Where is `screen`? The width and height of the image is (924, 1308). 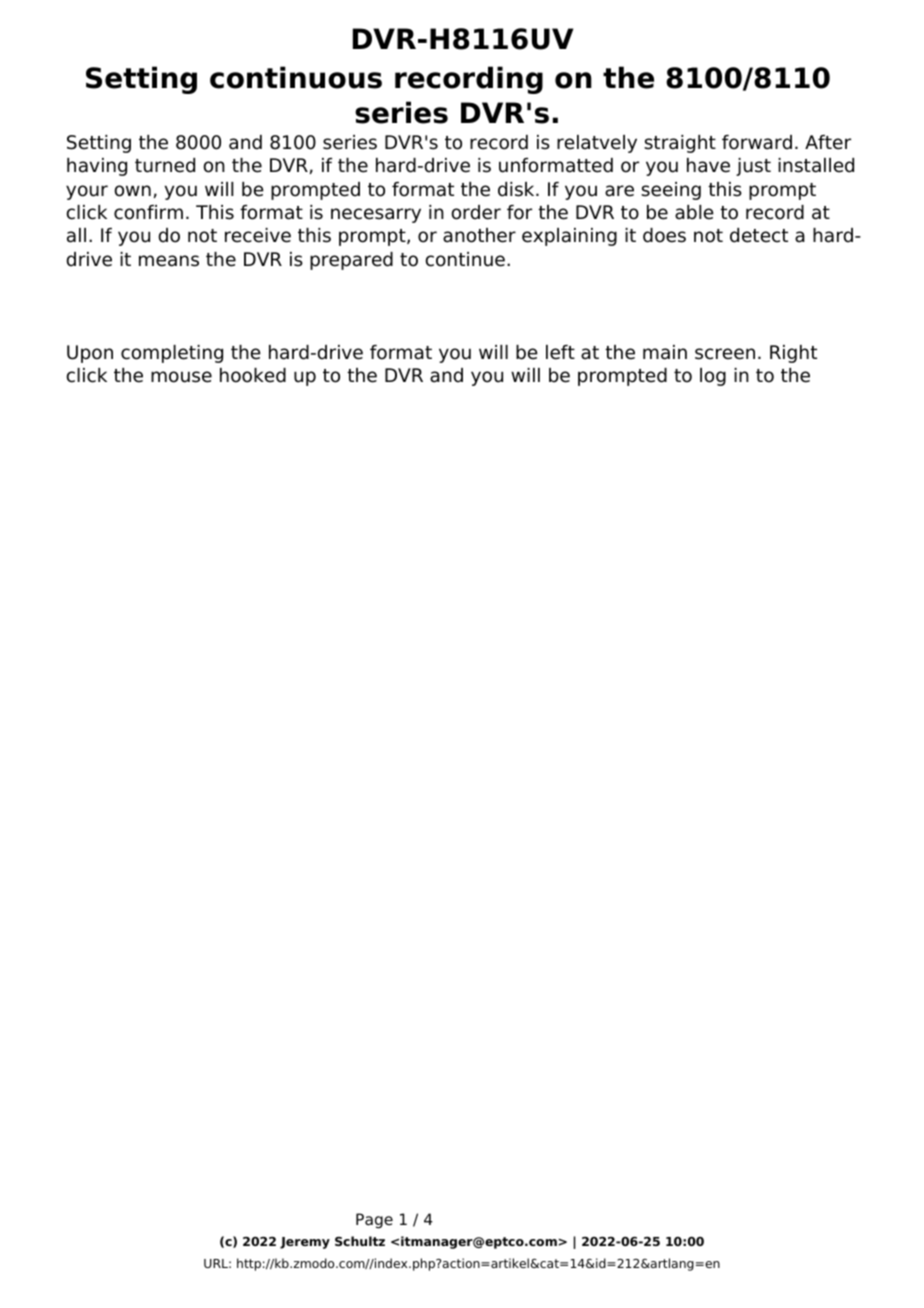
screen is located at coordinates (725, 354).
